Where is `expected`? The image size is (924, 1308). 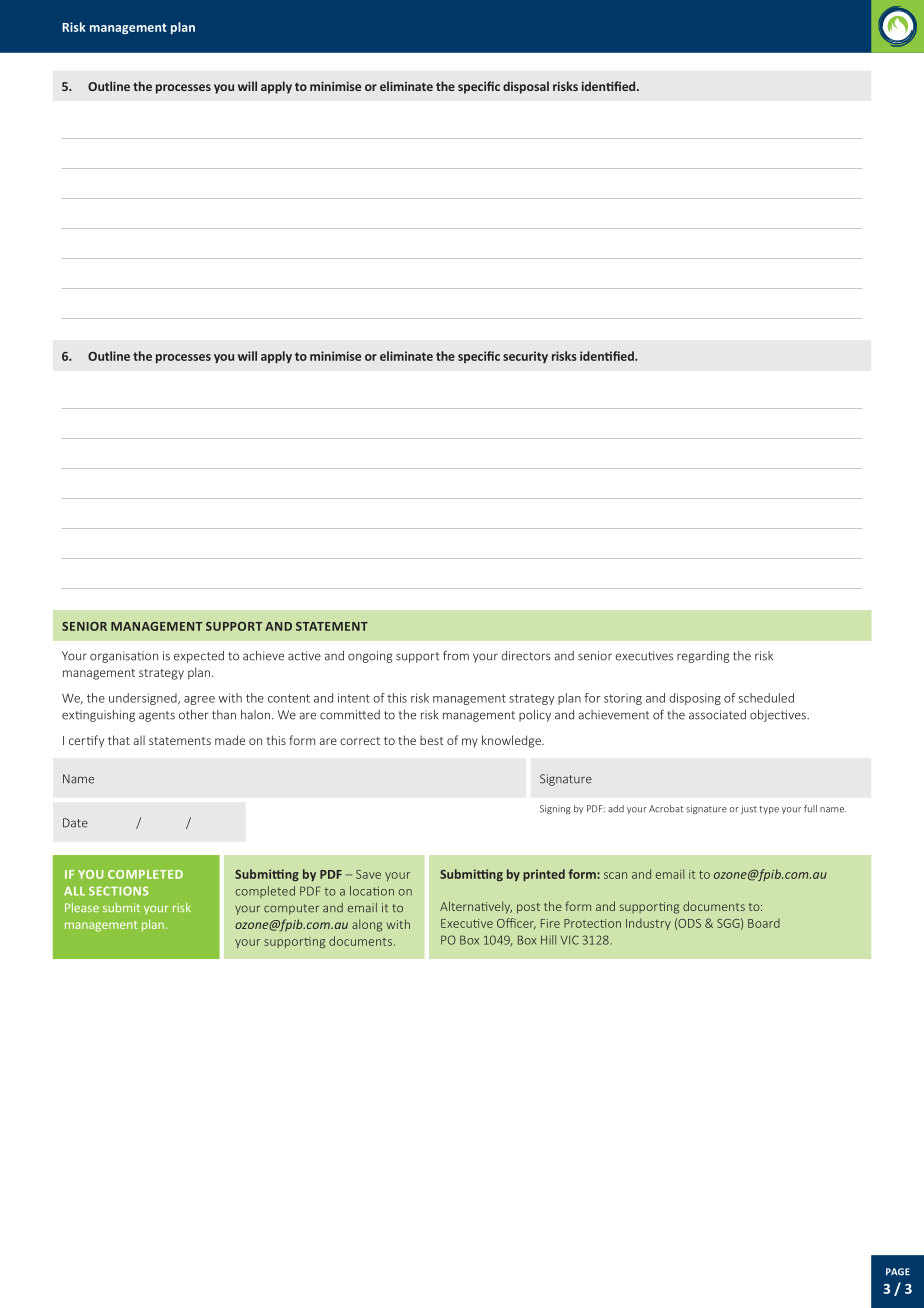 expected is located at coordinates (199, 657).
